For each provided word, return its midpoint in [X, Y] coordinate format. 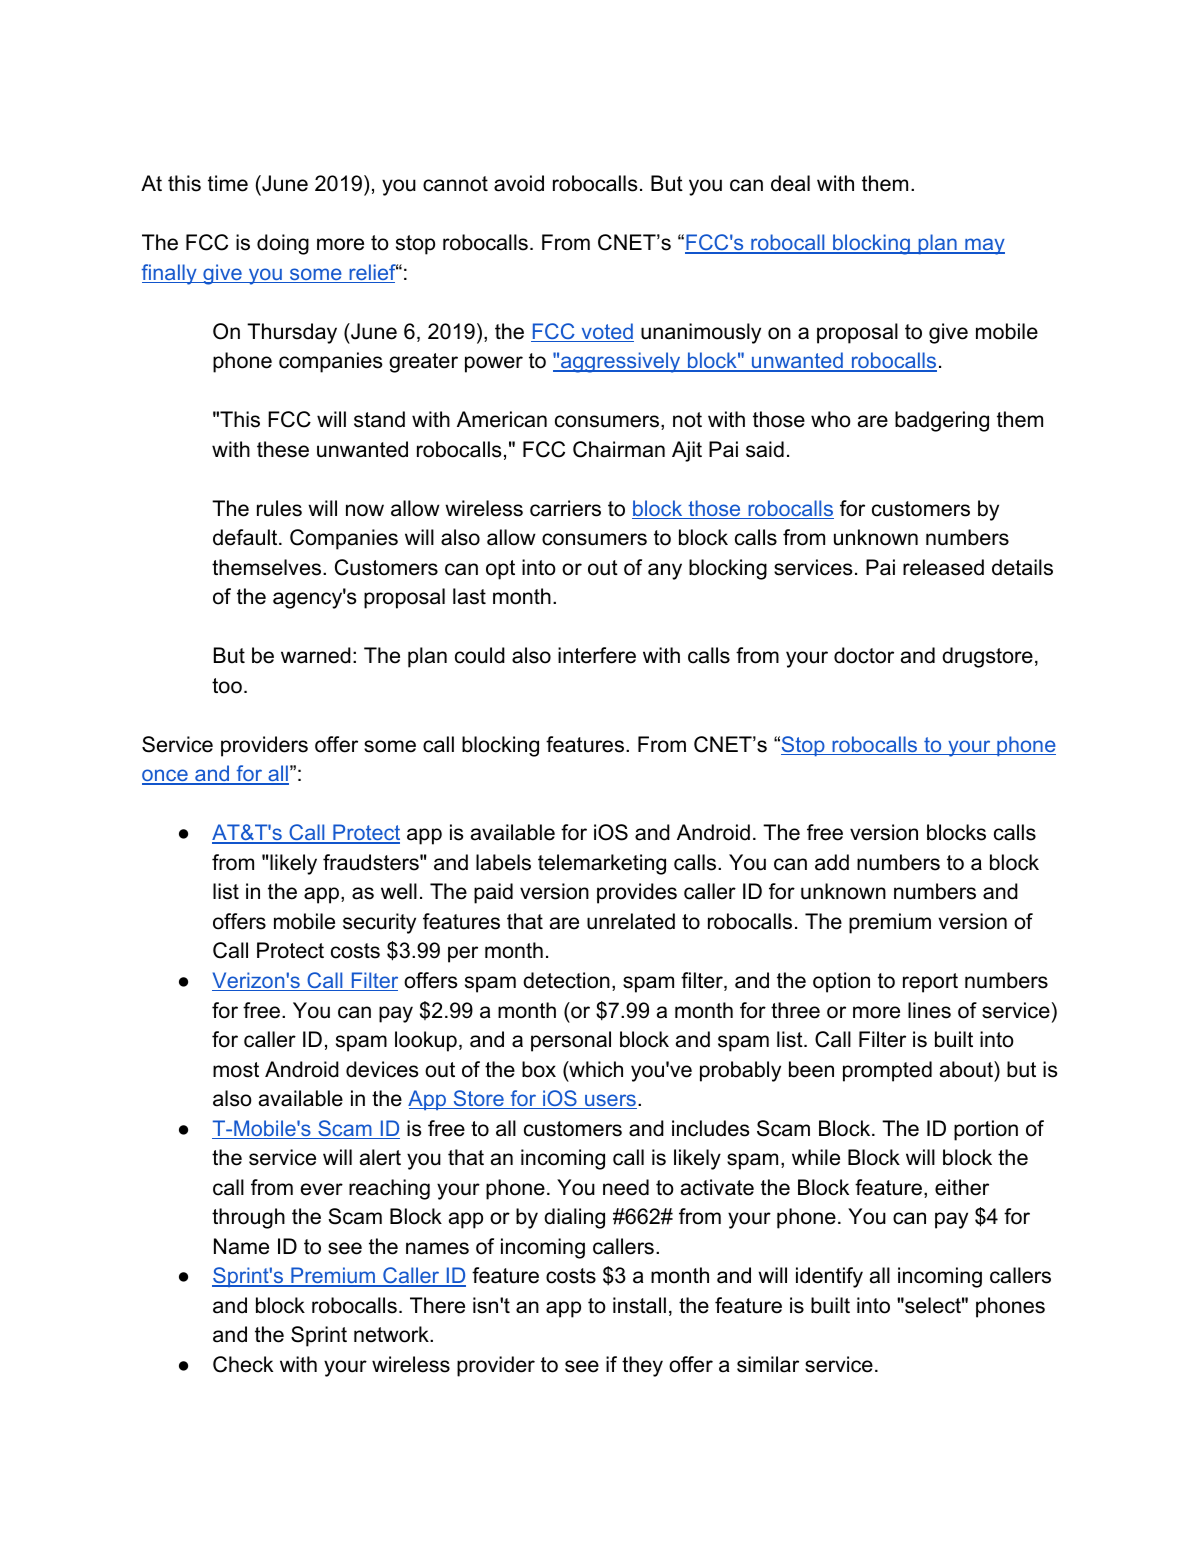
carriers [565, 508]
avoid [519, 183]
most [236, 1070]
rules [279, 508]
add [832, 862]
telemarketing [602, 864]
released [943, 567]
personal [571, 1041]
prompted [887, 1071]
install [639, 1305]
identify [829, 1277]
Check [243, 1364]
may [984, 246]
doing [283, 244]
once [166, 777]
